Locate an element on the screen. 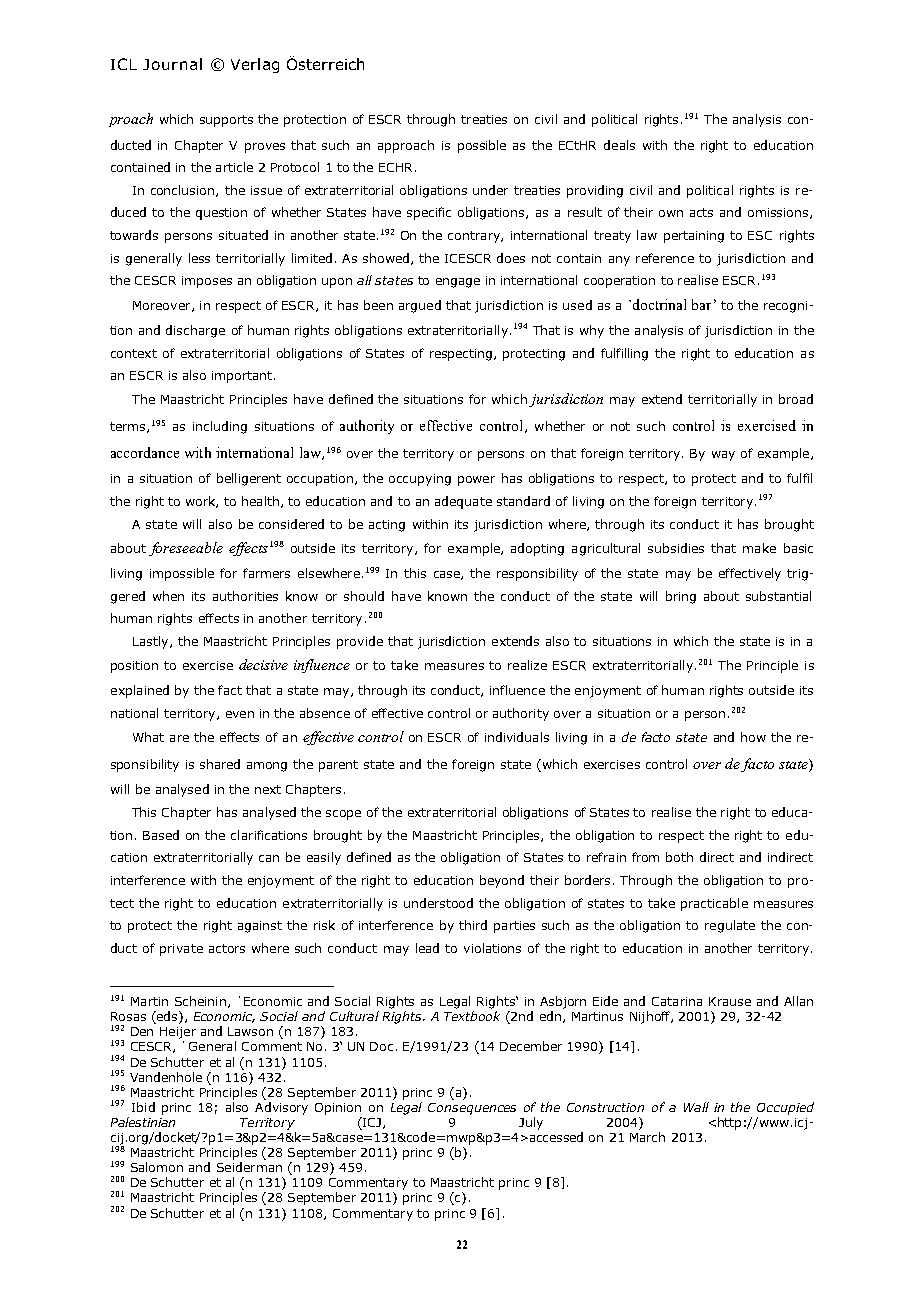 The width and height of the screenshot is (924, 1308). Salomon is located at coordinates (157, 1167).
